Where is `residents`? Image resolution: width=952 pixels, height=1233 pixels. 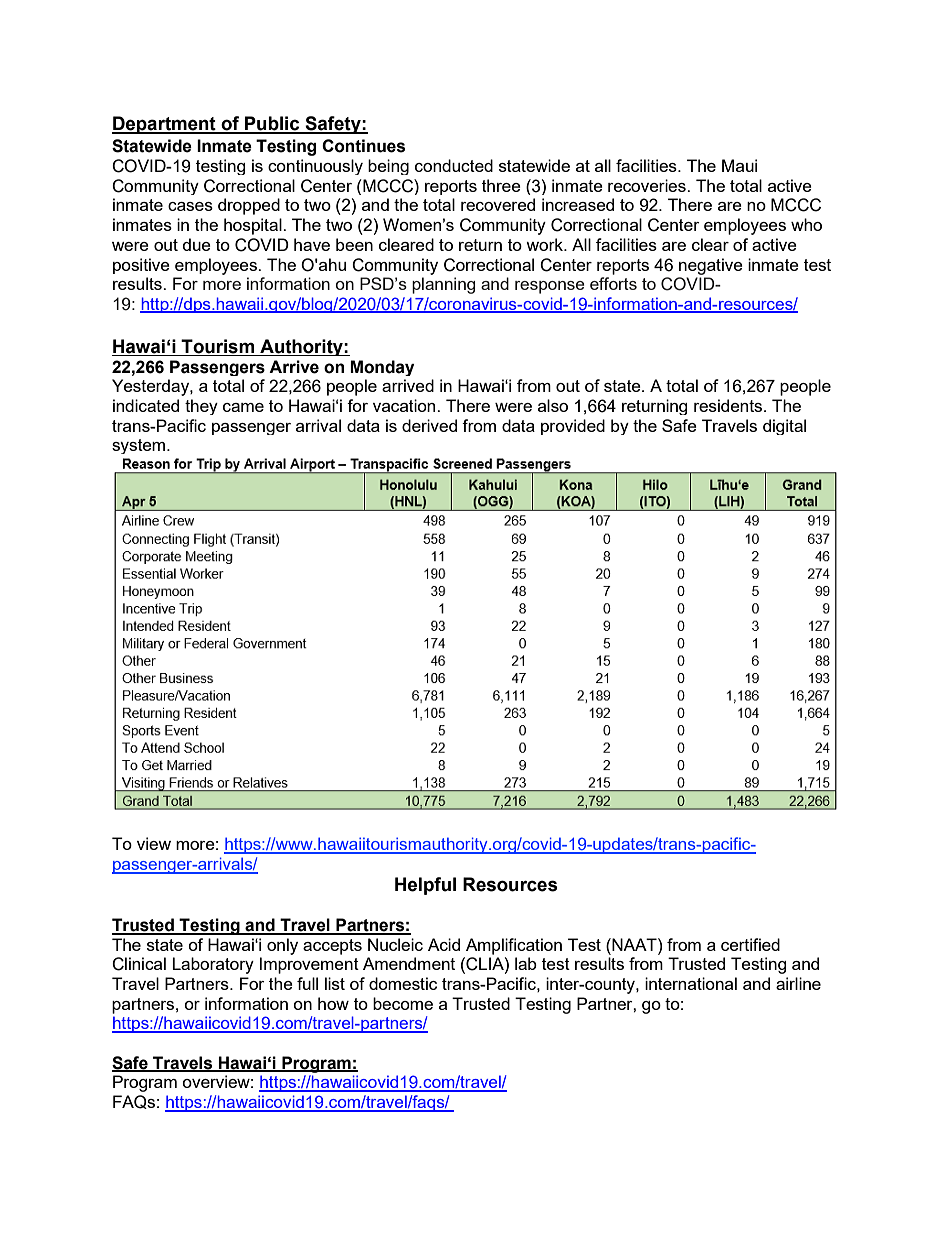 residents is located at coordinates (729, 405).
